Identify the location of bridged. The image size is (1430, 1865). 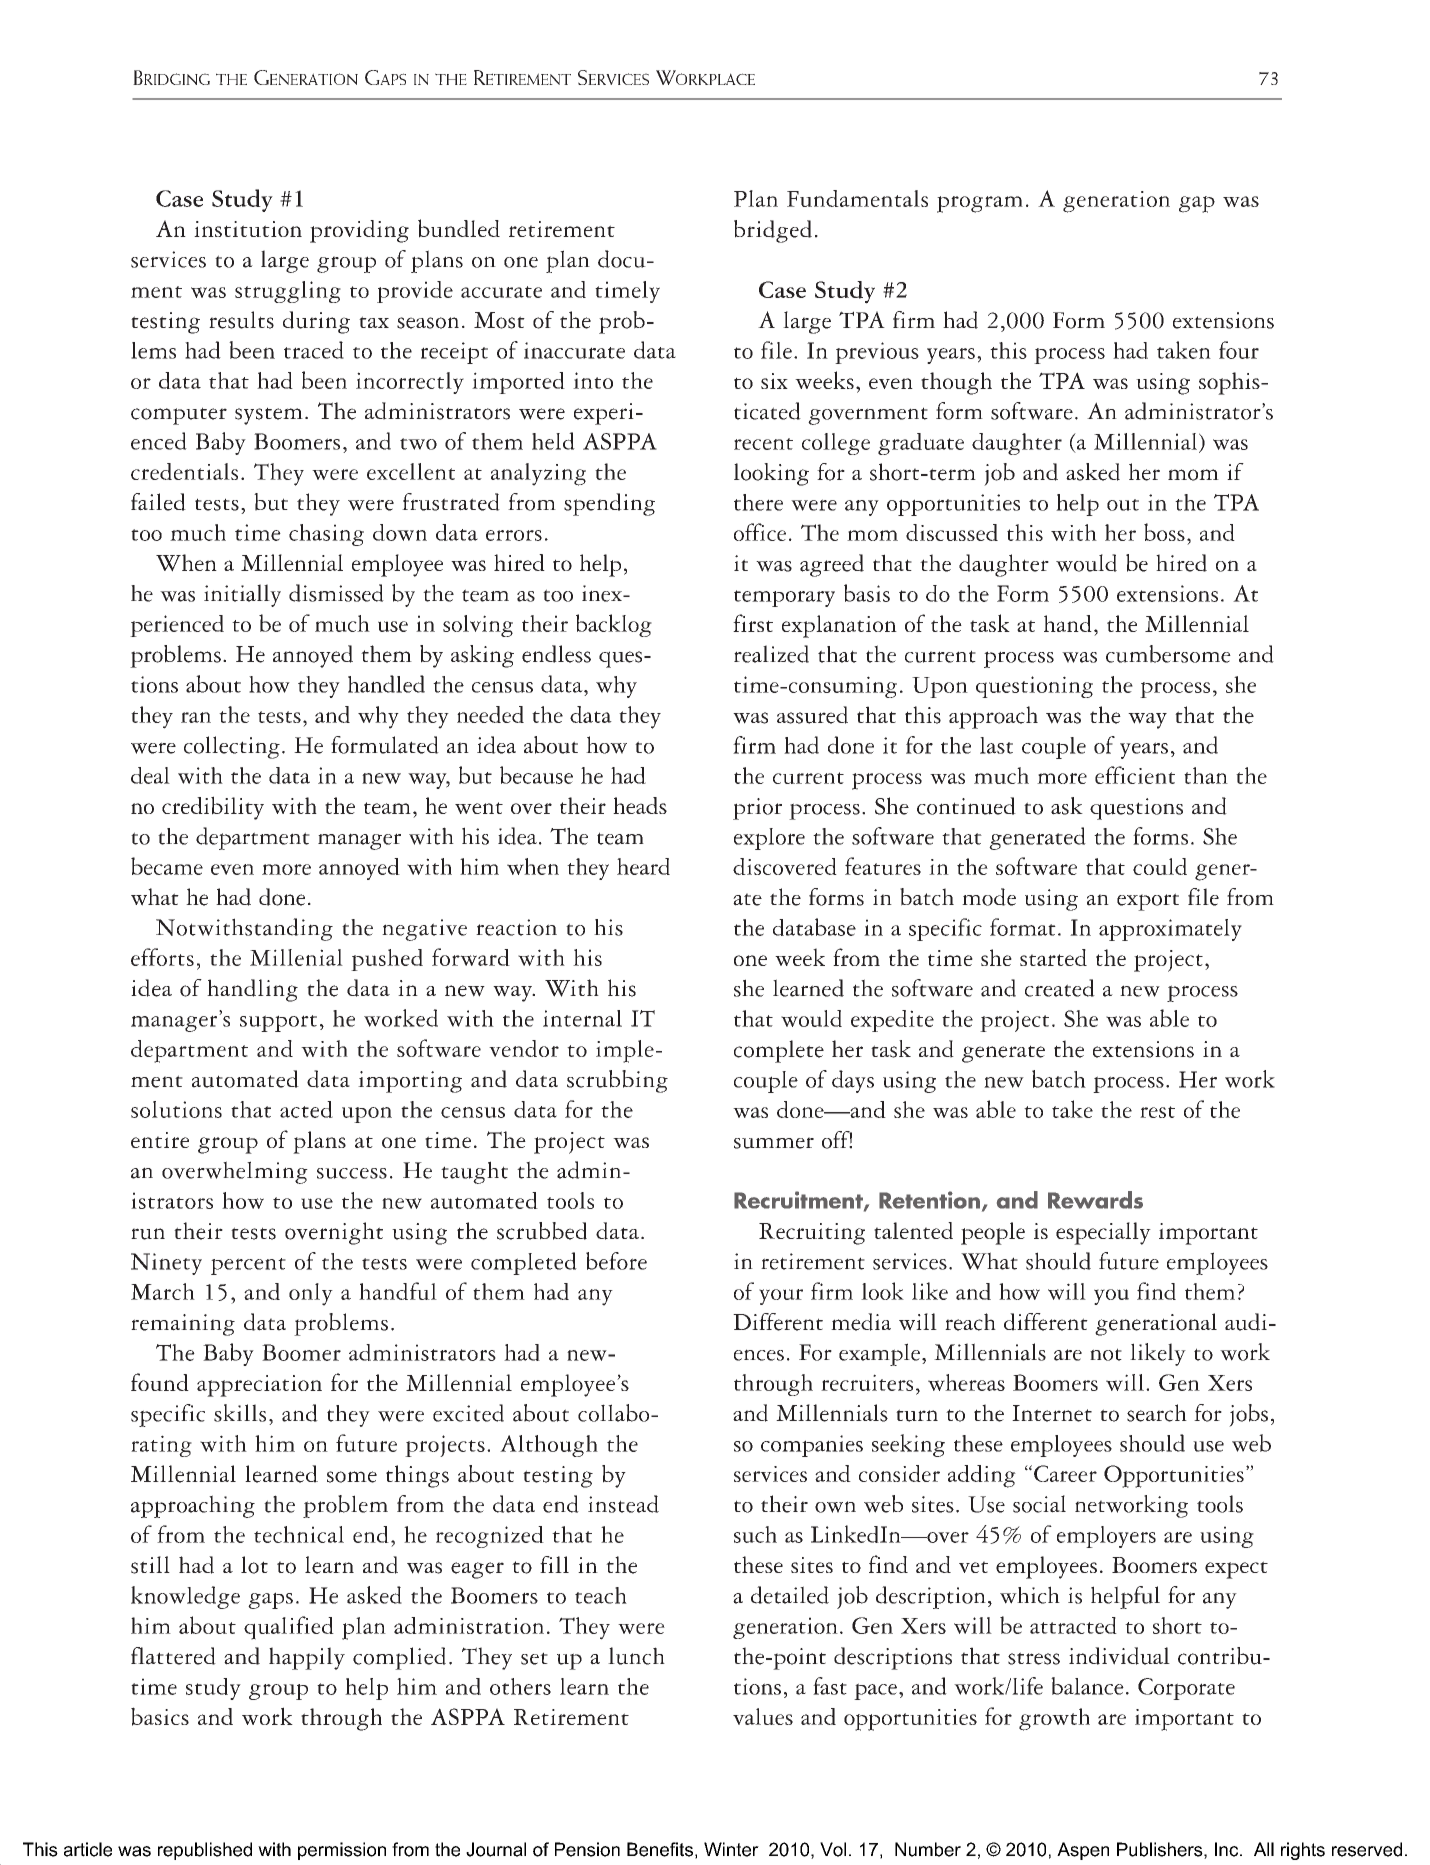
(773, 231).
